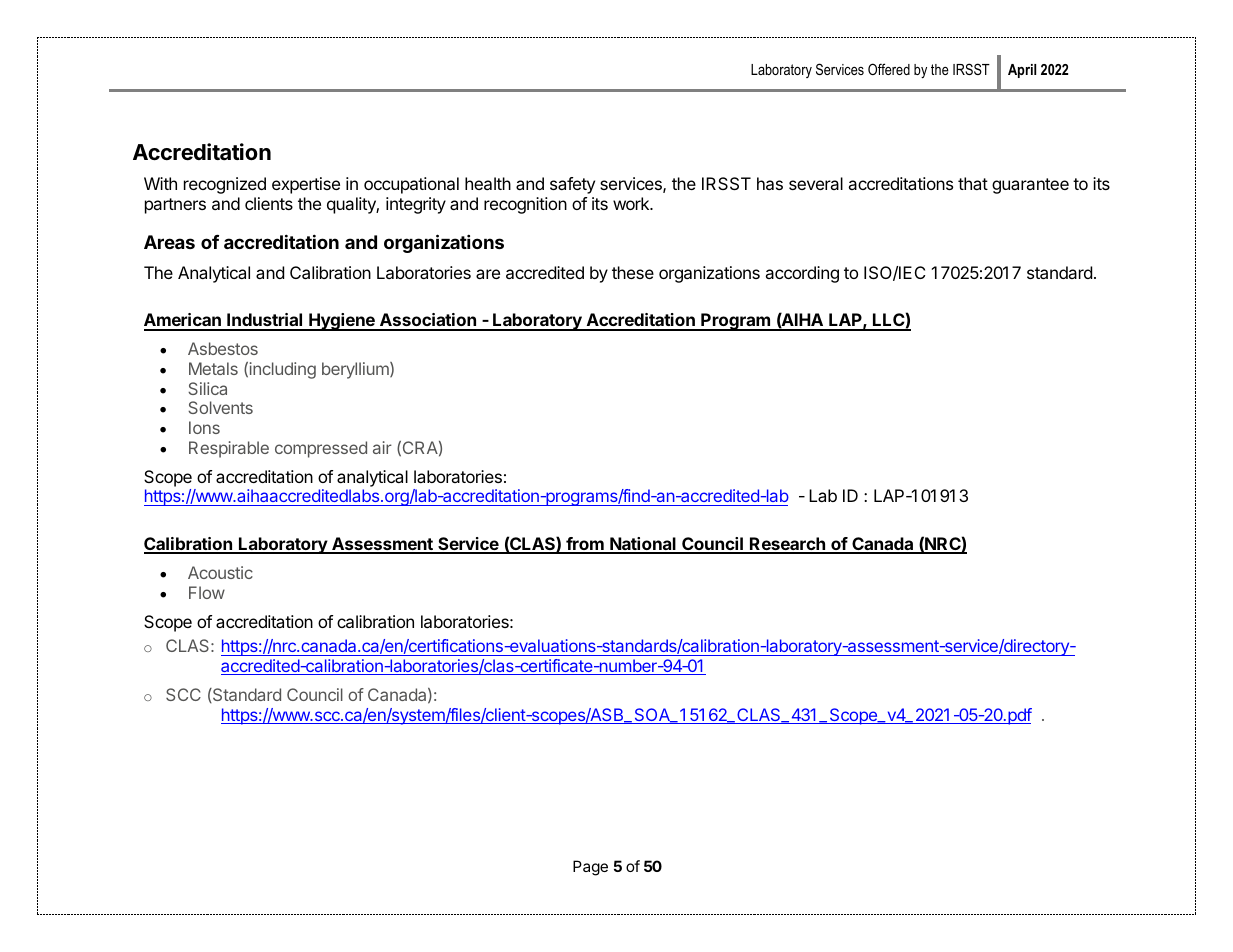 Image resolution: width=1233 pixels, height=952 pixels. Describe the element at coordinates (207, 592) in the document. I see `Flow` at that location.
